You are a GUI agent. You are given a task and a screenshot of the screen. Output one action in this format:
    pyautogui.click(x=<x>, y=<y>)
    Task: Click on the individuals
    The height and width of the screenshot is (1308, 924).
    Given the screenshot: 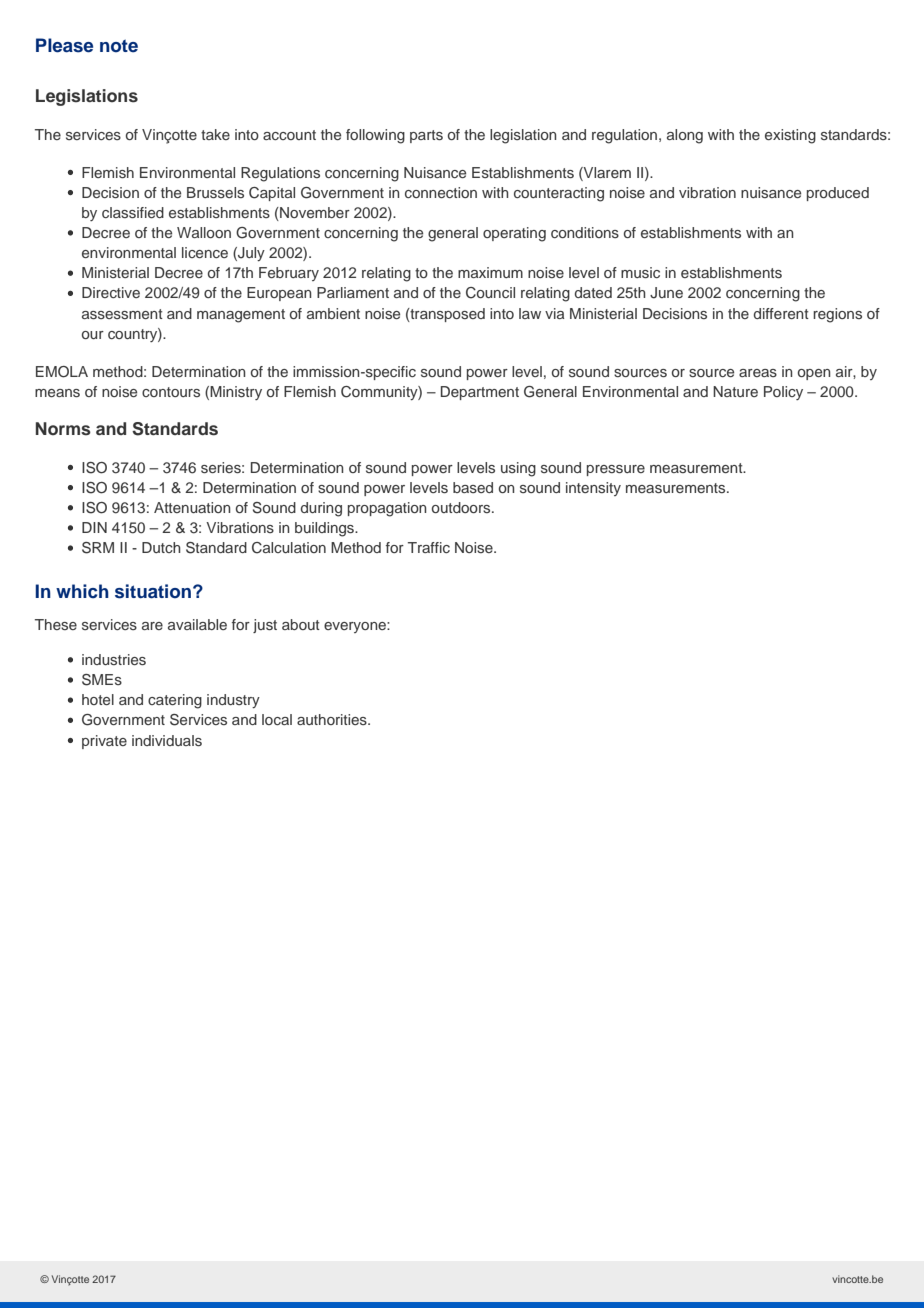 What is the action you would take?
    pyautogui.click(x=167, y=740)
